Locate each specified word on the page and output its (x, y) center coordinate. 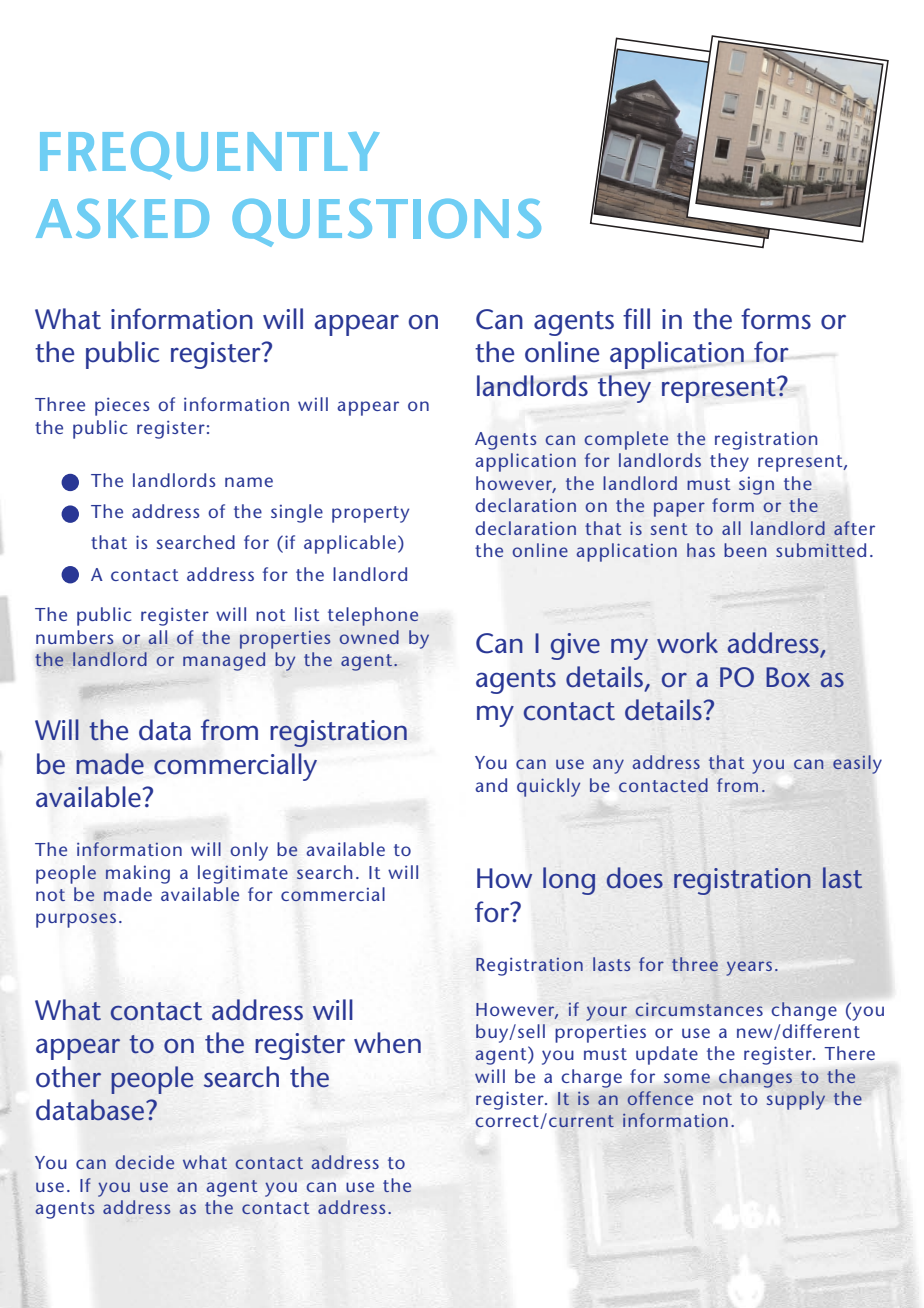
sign (756, 486)
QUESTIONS (386, 223)
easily (857, 764)
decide (144, 1162)
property (370, 514)
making (138, 874)
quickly (548, 787)
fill (636, 318)
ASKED (122, 219)
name (249, 482)
